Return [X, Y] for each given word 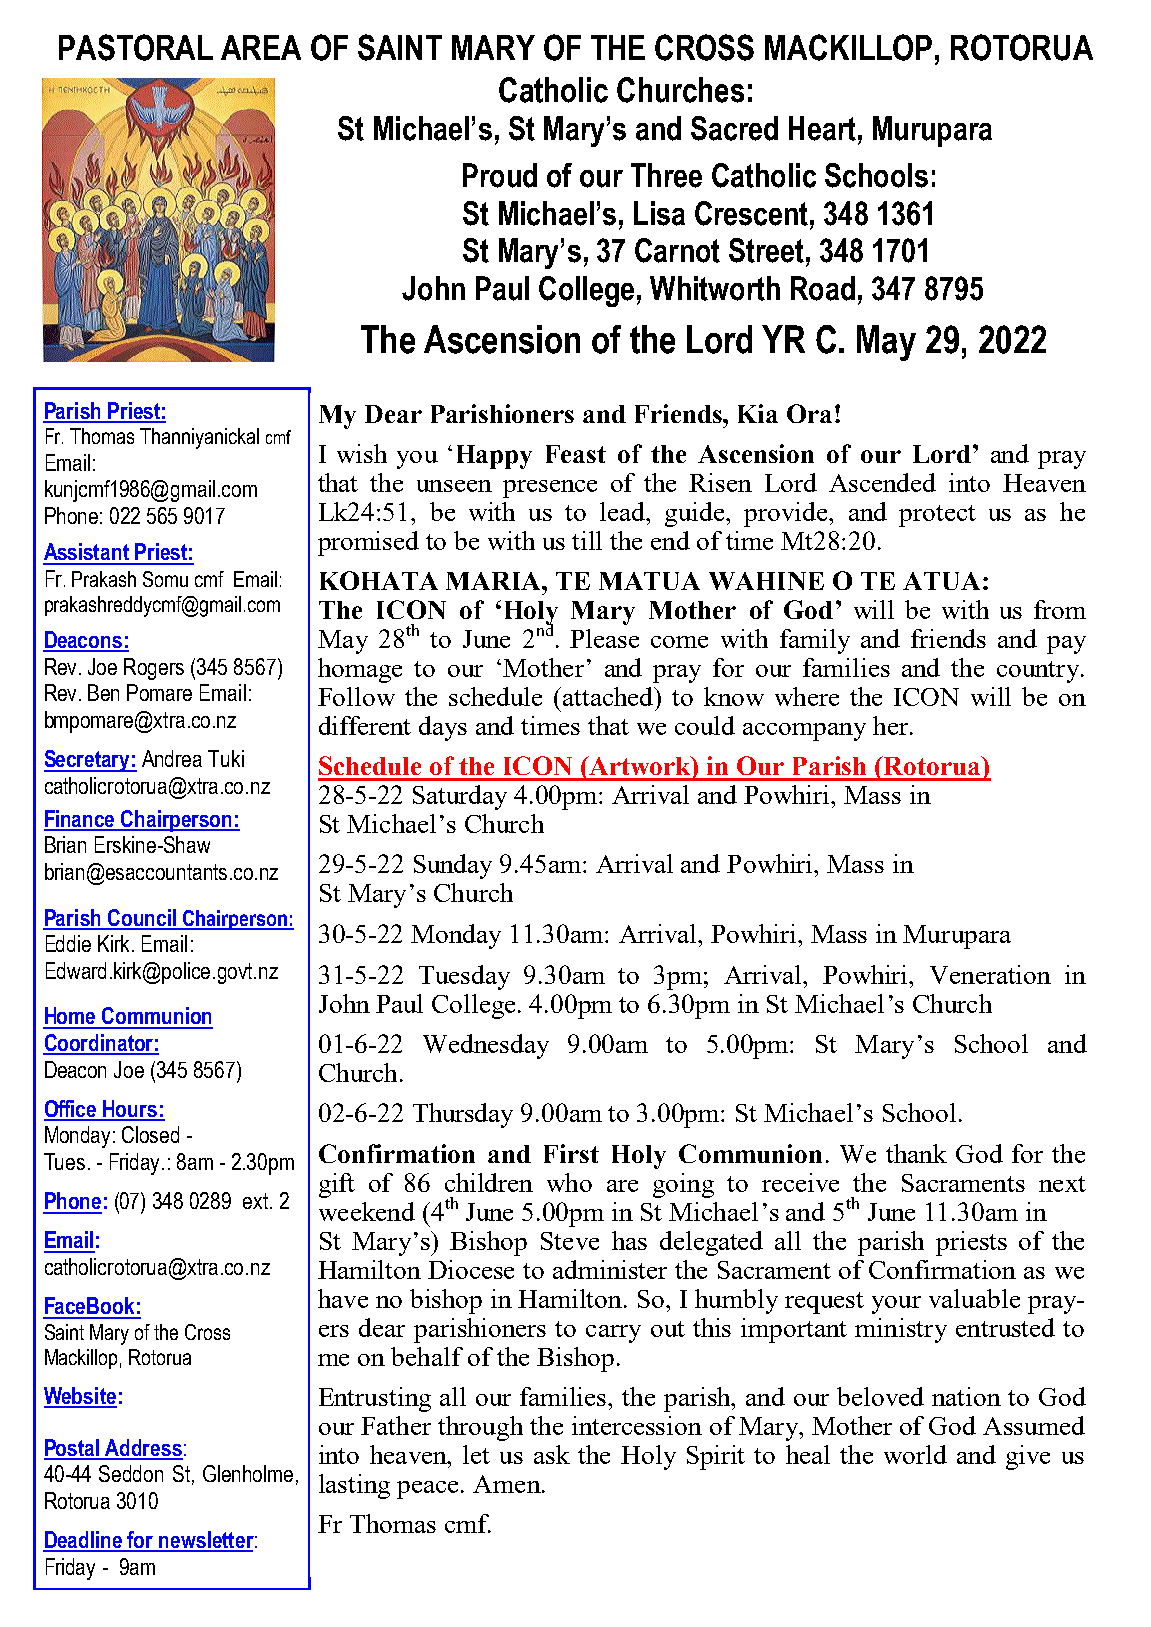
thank [916, 1153]
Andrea [172, 758]
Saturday [460, 797]
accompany [804, 732]
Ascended [882, 482]
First [571, 1153]
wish [362, 453]
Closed [150, 1134]
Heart [822, 128]
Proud [500, 175]
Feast [576, 454]
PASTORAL [136, 47]
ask [552, 1454]
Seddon [131, 1473]
